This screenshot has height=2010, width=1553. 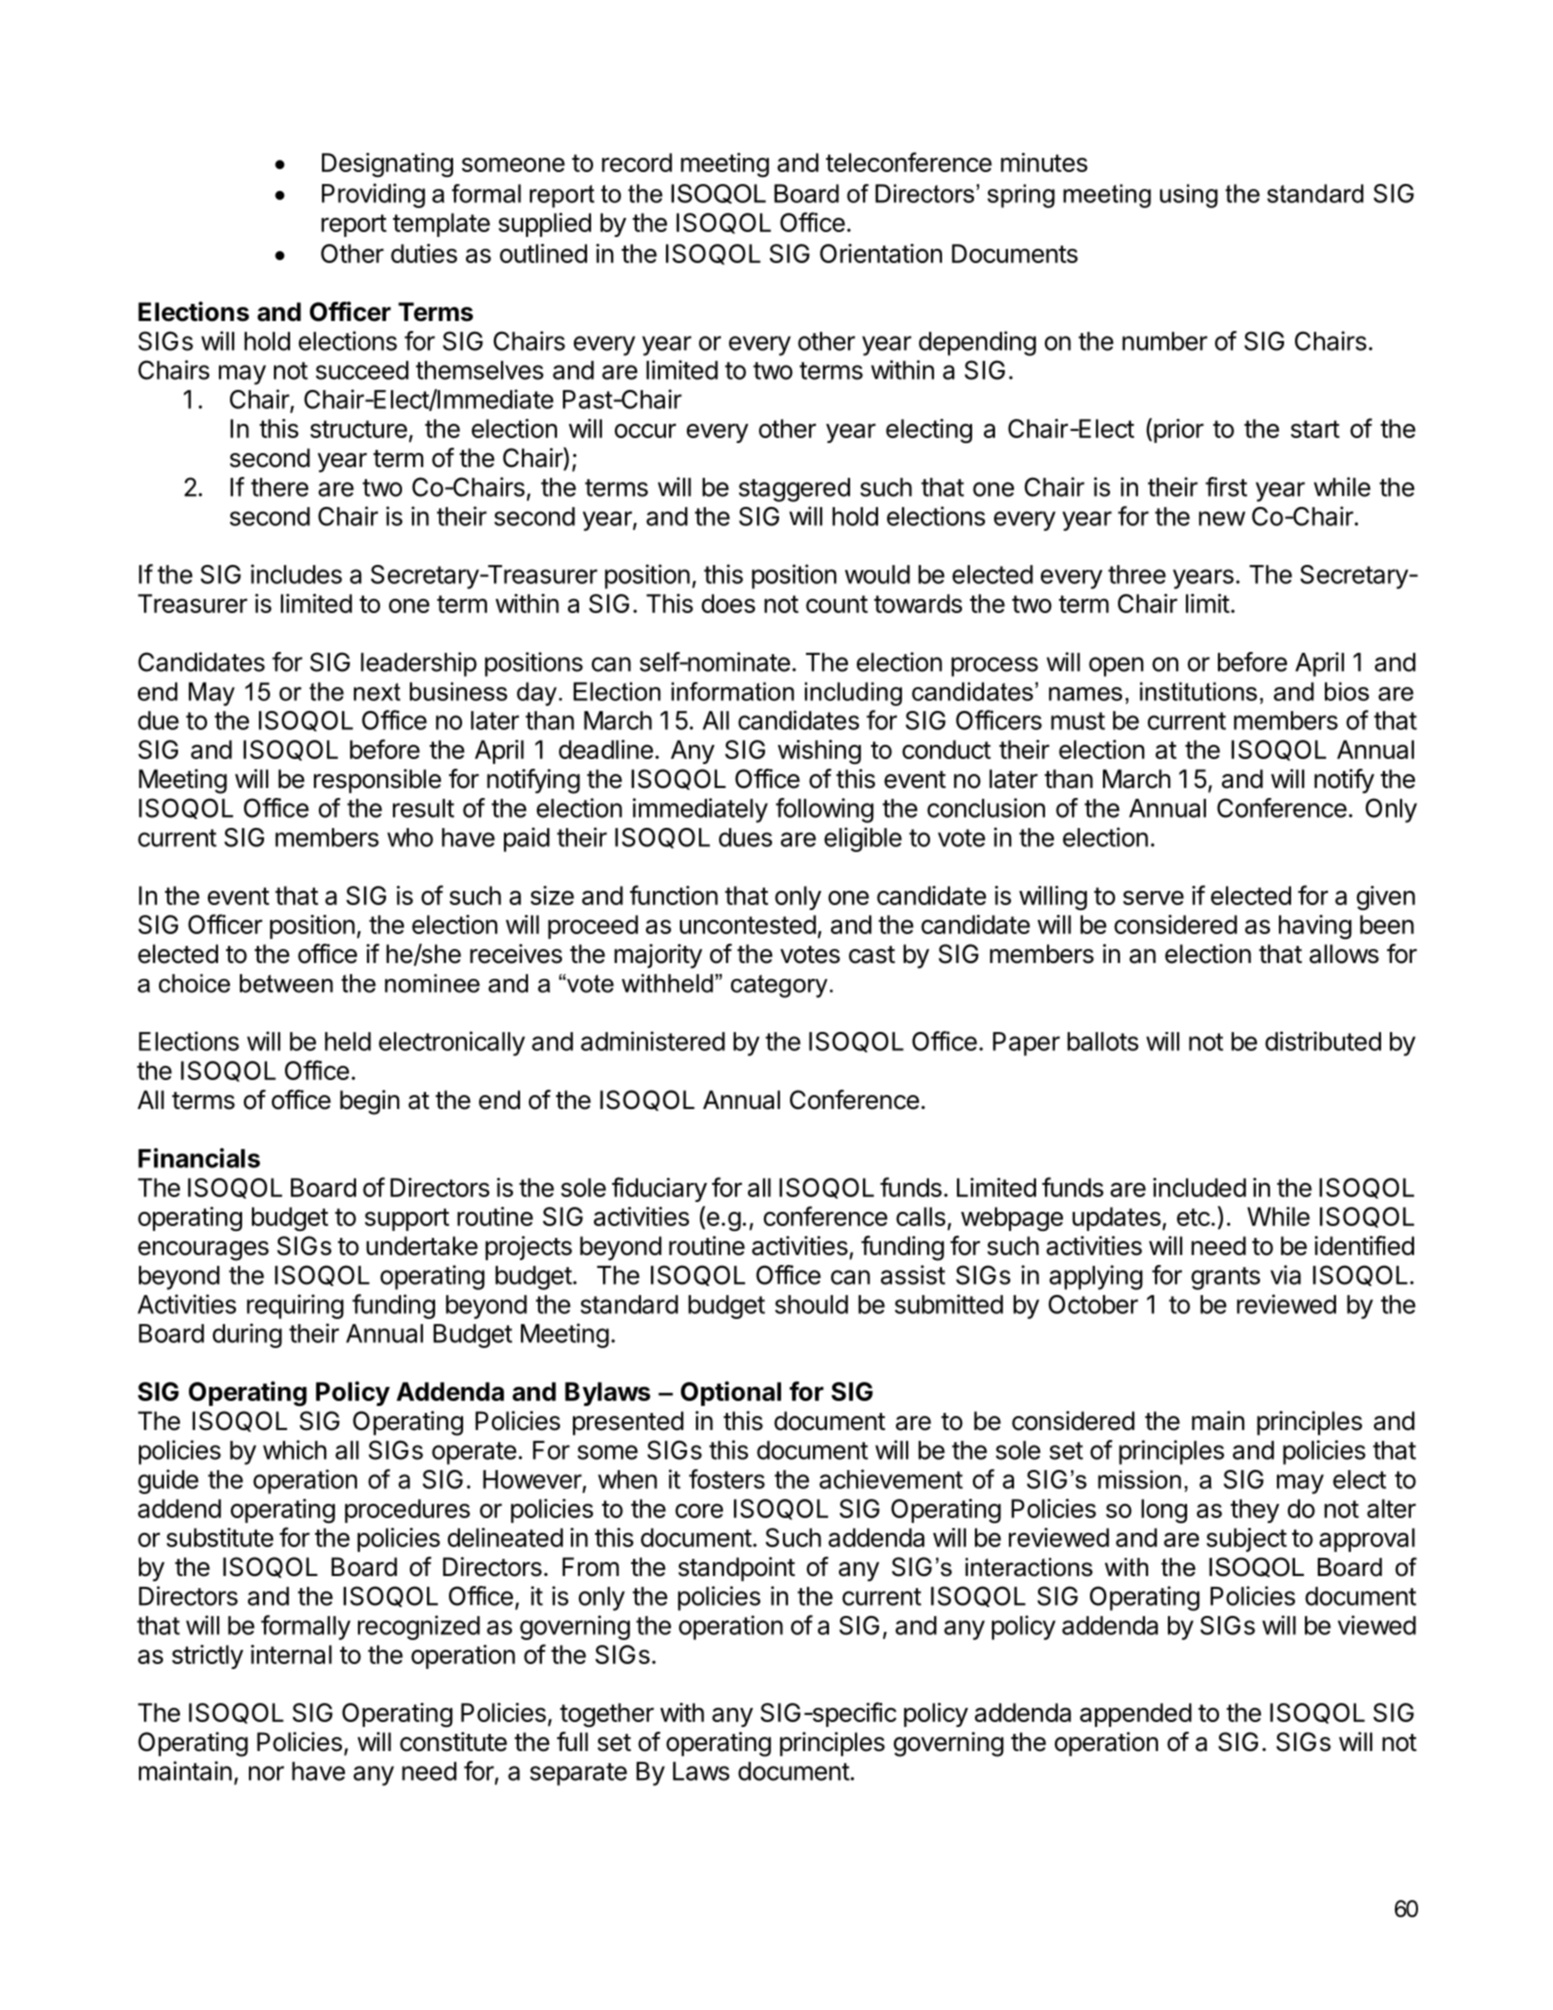 What do you see at coordinates (296, 574) in the screenshot?
I see `includes` at bounding box center [296, 574].
